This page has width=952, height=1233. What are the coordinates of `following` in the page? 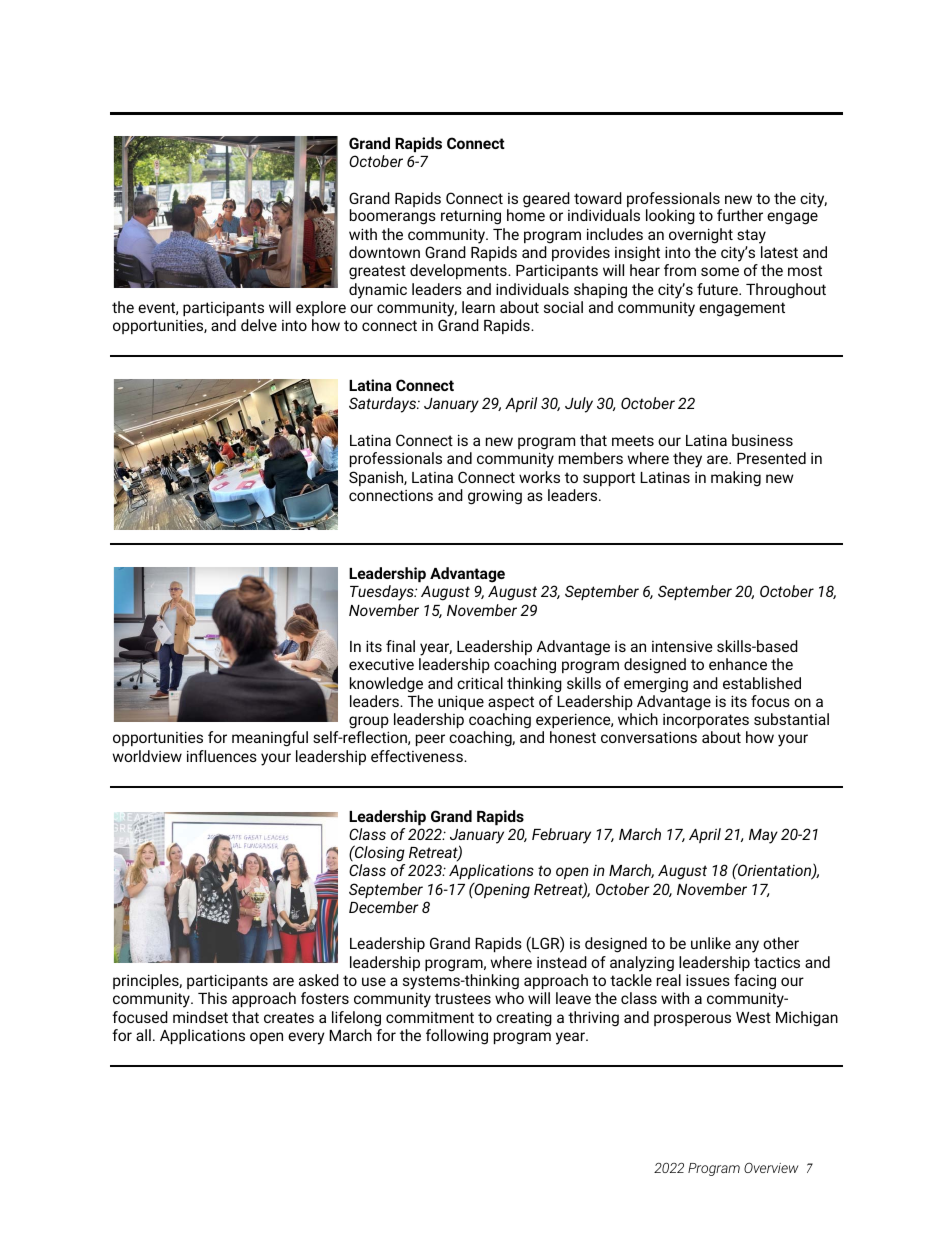 It's located at (457, 1037).
